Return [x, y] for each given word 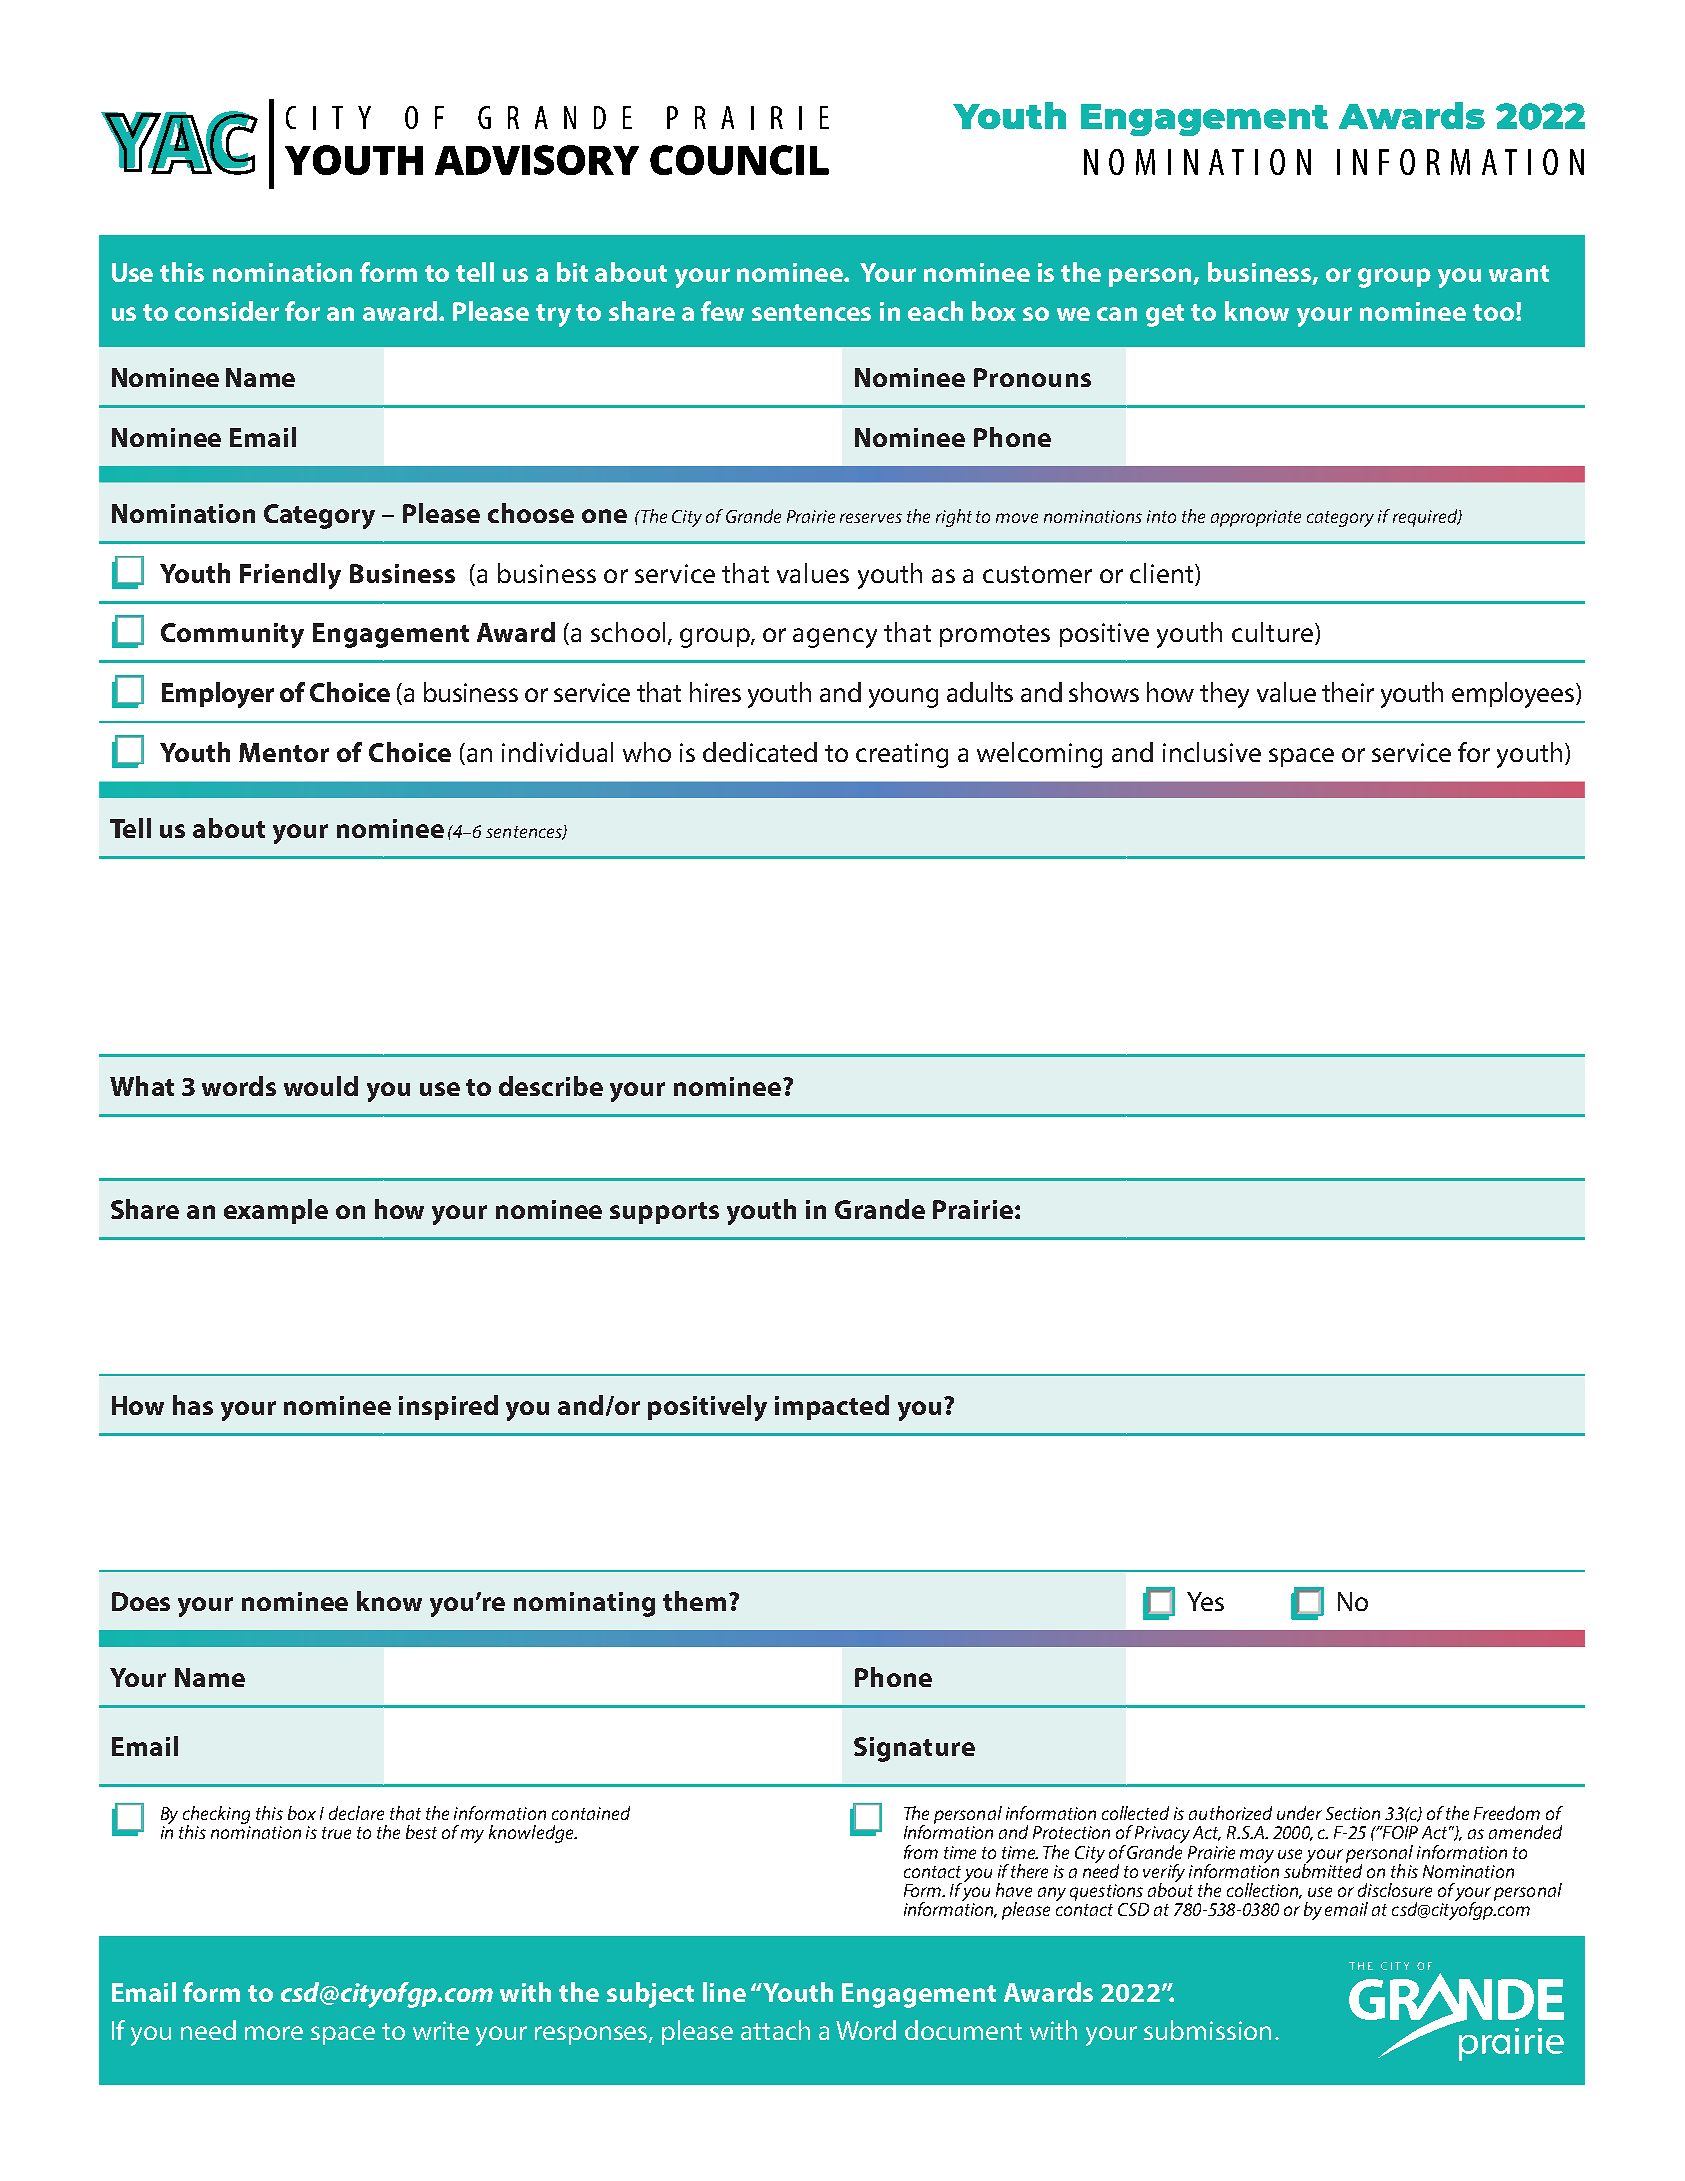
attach [775, 2030]
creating [902, 755]
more [274, 2033]
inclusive [1212, 752]
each [935, 311]
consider [227, 311]
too [1493, 312]
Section [1353, 1813]
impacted [832, 1407]
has [193, 1405]
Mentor [284, 752]
